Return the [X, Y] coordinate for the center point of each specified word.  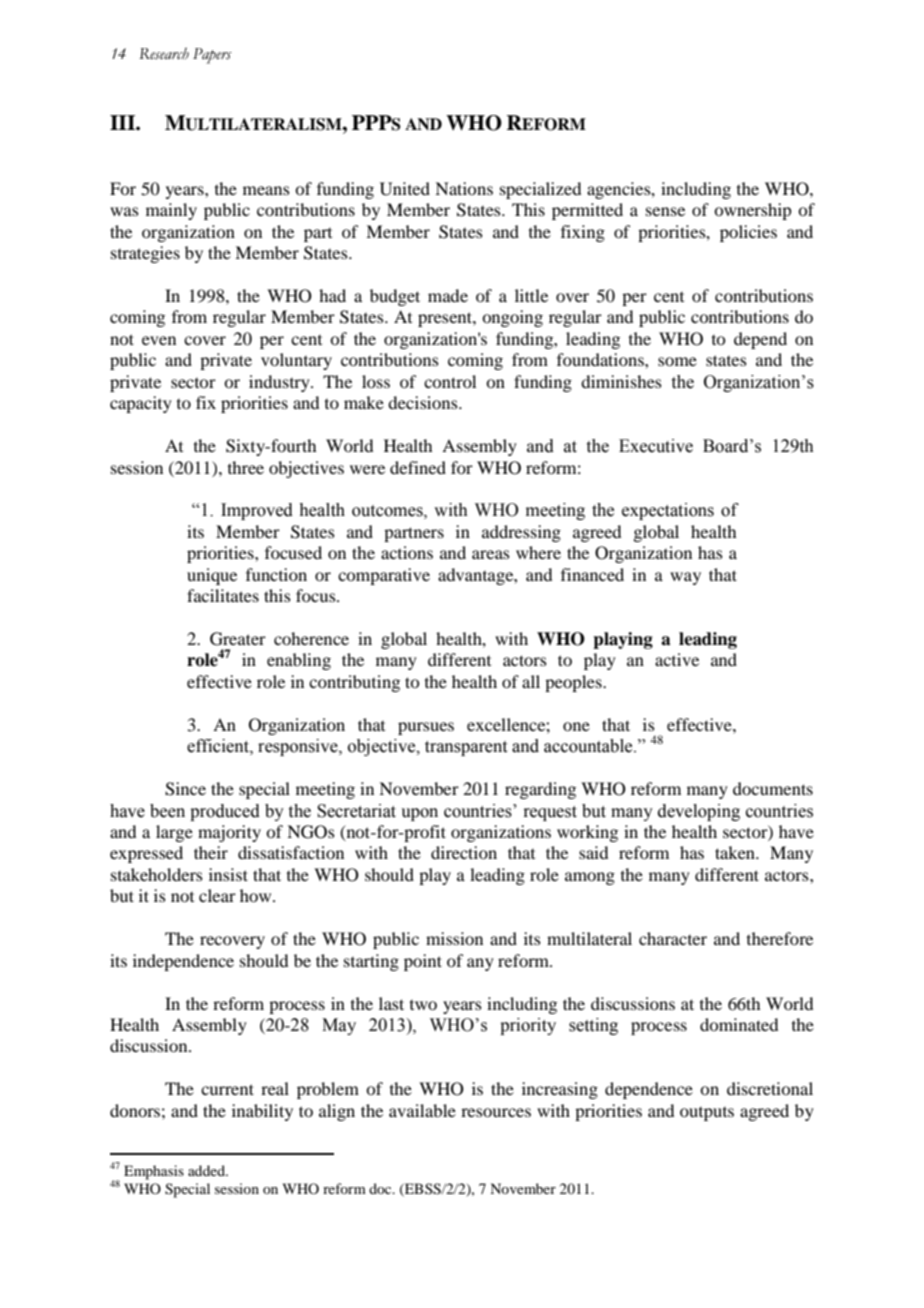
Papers [212, 56]
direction [464, 852]
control [450, 381]
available [422, 1110]
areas [491, 554]
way [685, 578]
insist [228, 874]
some [677, 361]
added [208, 1170]
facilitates [223, 595]
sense [665, 211]
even [159, 340]
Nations [464, 188]
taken [736, 852]
